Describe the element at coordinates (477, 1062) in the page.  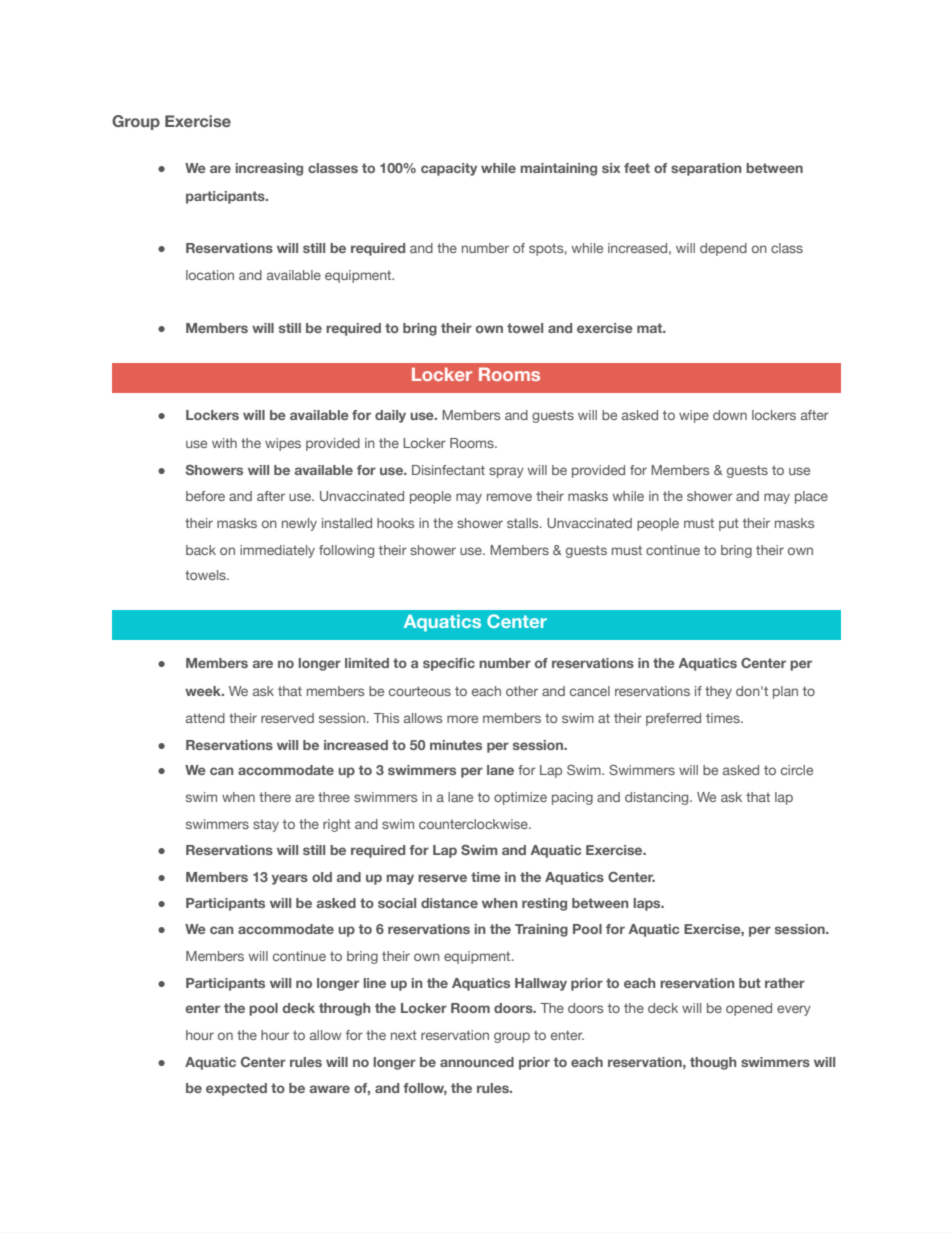
I see `announced` at that location.
